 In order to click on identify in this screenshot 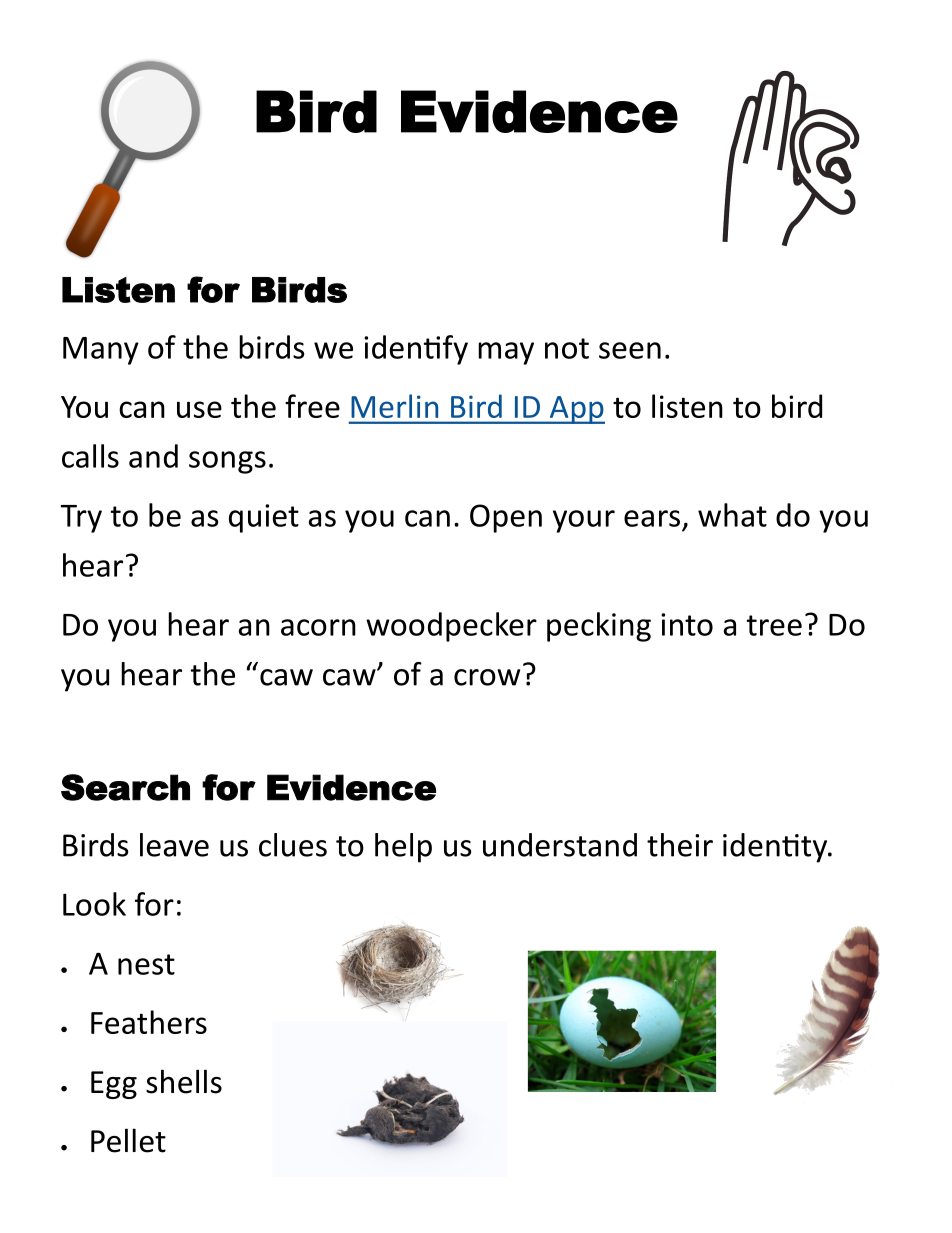, I will do `click(416, 350)`.
